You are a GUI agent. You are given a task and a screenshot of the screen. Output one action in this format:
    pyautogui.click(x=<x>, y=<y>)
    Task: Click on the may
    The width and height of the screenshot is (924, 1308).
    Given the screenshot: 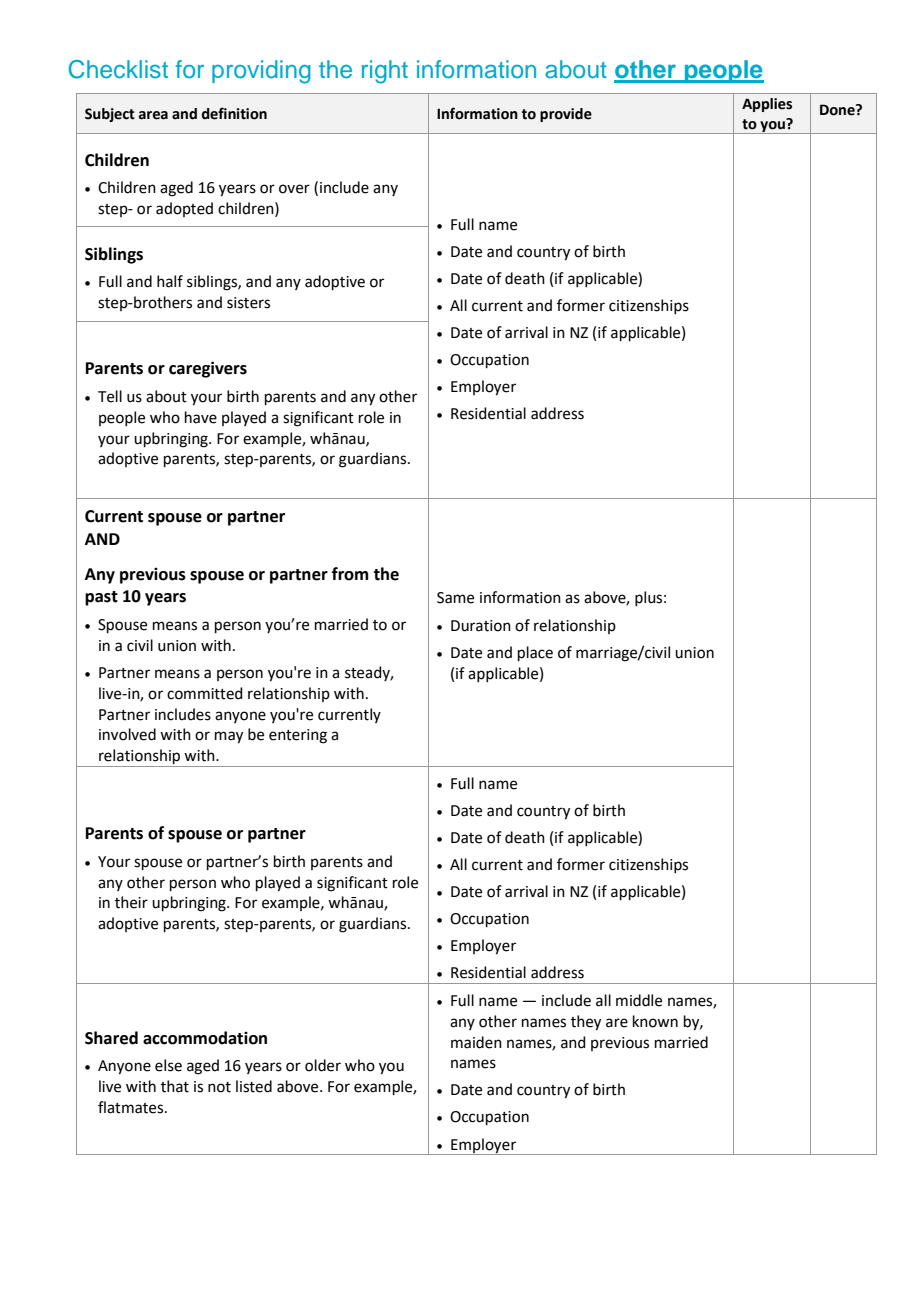 What is the action you would take?
    pyautogui.click(x=229, y=737)
